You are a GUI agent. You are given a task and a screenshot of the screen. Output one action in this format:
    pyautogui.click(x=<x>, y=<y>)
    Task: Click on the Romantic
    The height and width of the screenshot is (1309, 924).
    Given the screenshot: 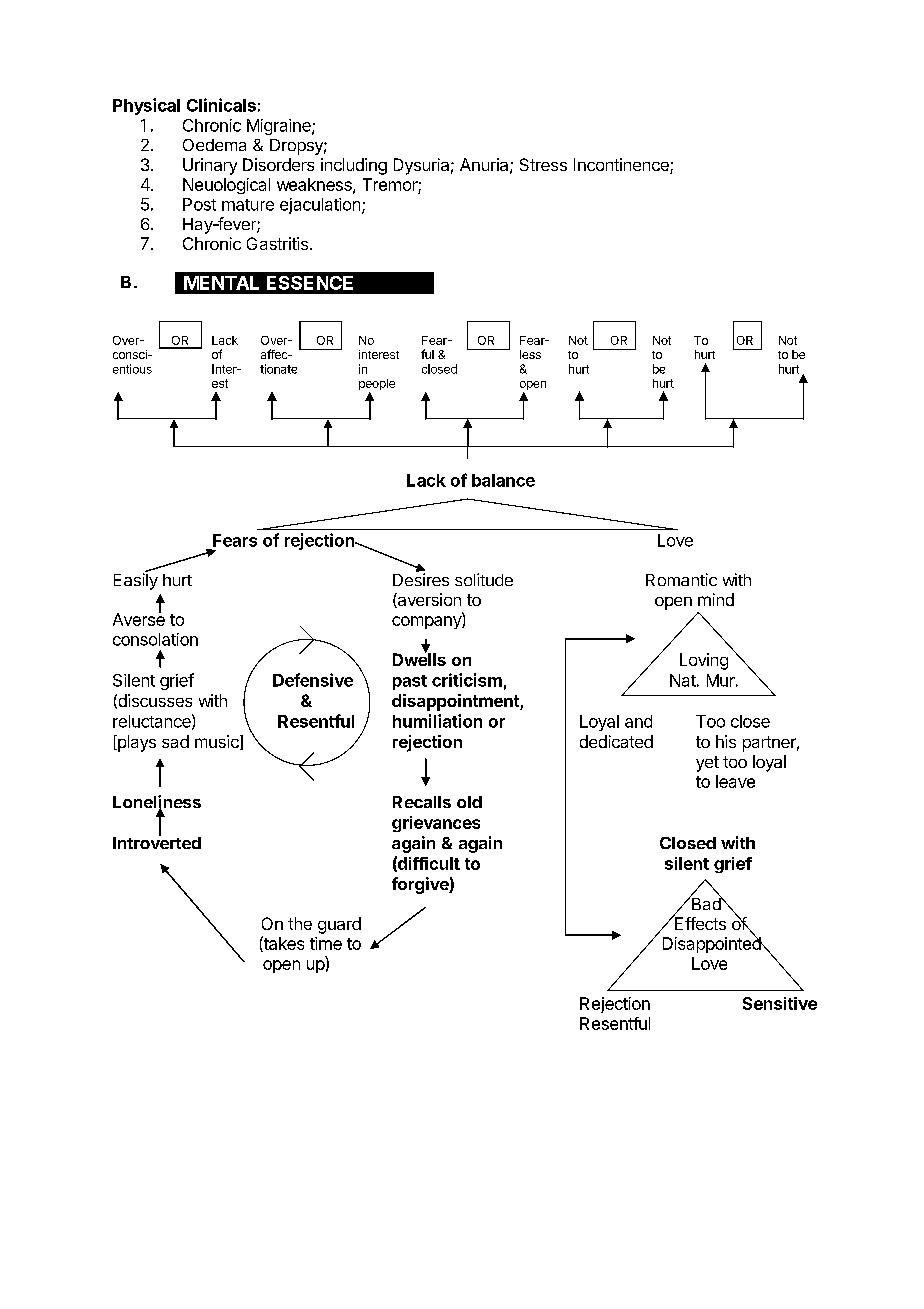 What is the action you would take?
    pyautogui.click(x=681, y=579)
